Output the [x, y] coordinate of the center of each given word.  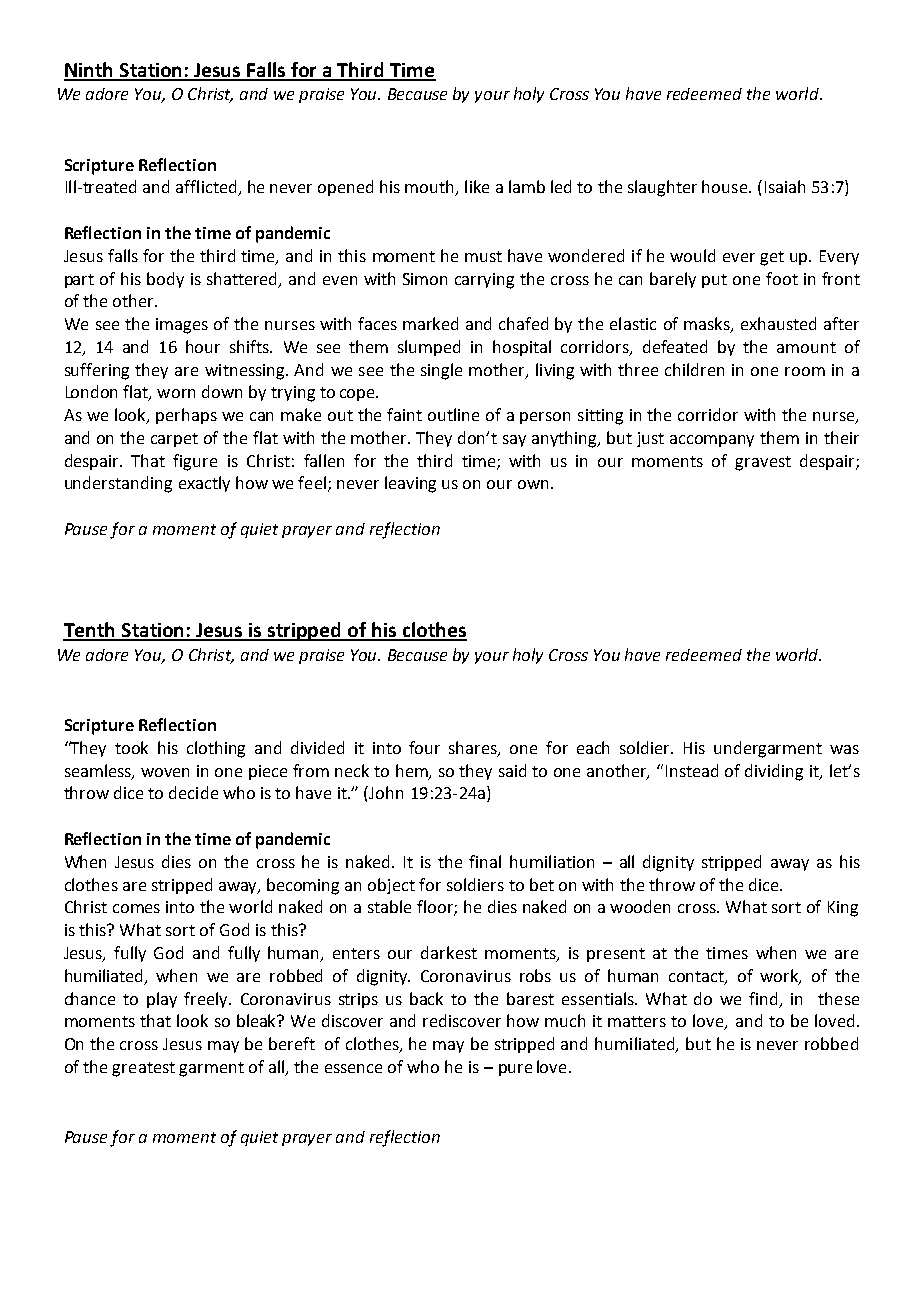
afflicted [207, 188]
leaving [410, 484]
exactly [204, 484]
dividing [774, 772]
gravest [763, 463]
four [424, 747]
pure [515, 1070]
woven [165, 772]
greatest [143, 1069]
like [477, 186]
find [765, 999]
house [726, 186]
